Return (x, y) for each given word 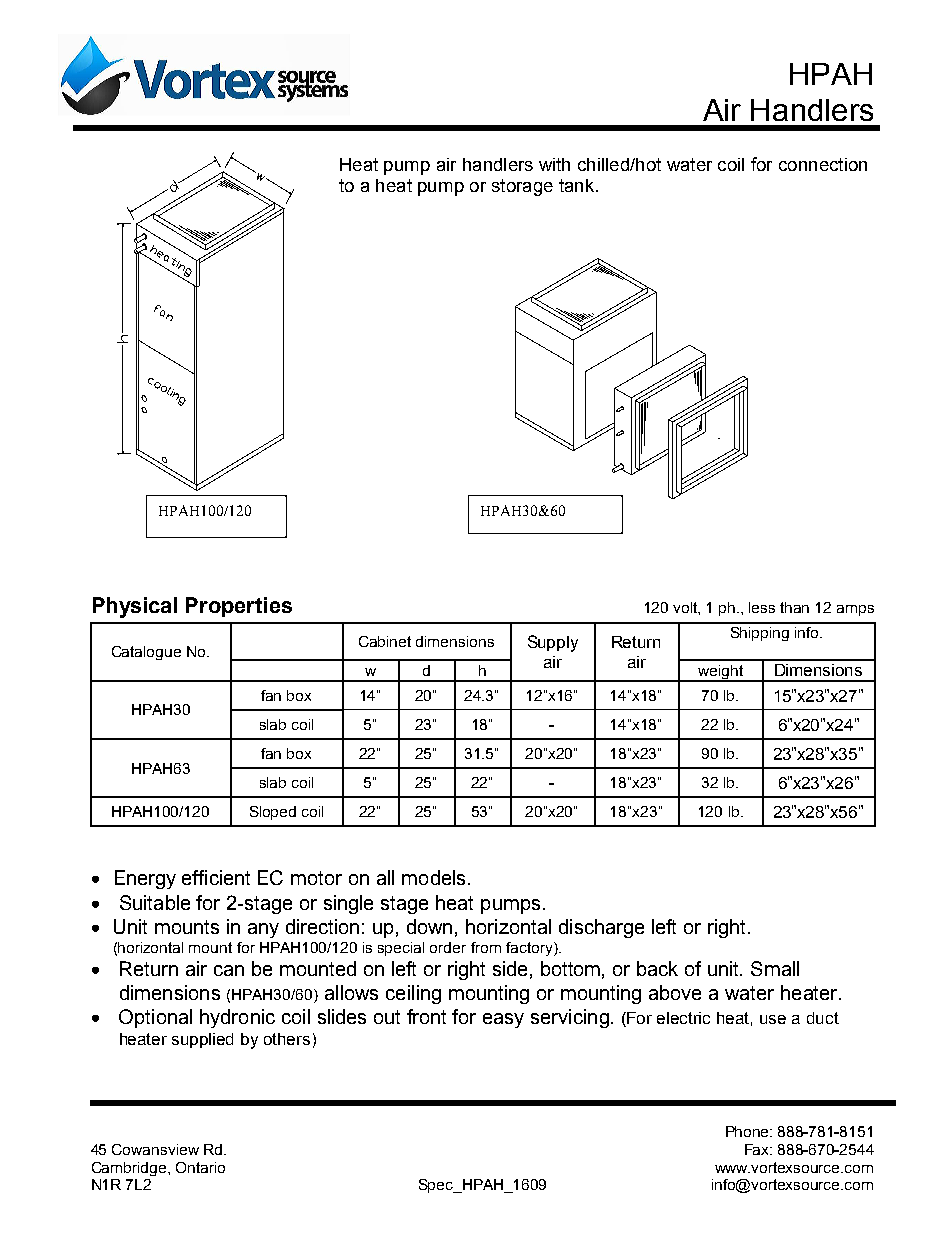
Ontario (200, 1167)
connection (823, 164)
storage (522, 187)
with (554, 164)
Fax (758, 1149)
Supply (553, 643)
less (762, 607)
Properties (239, 607)
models (433, 877)
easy (503, 1020)
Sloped (273, 813)
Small (775, 968)
